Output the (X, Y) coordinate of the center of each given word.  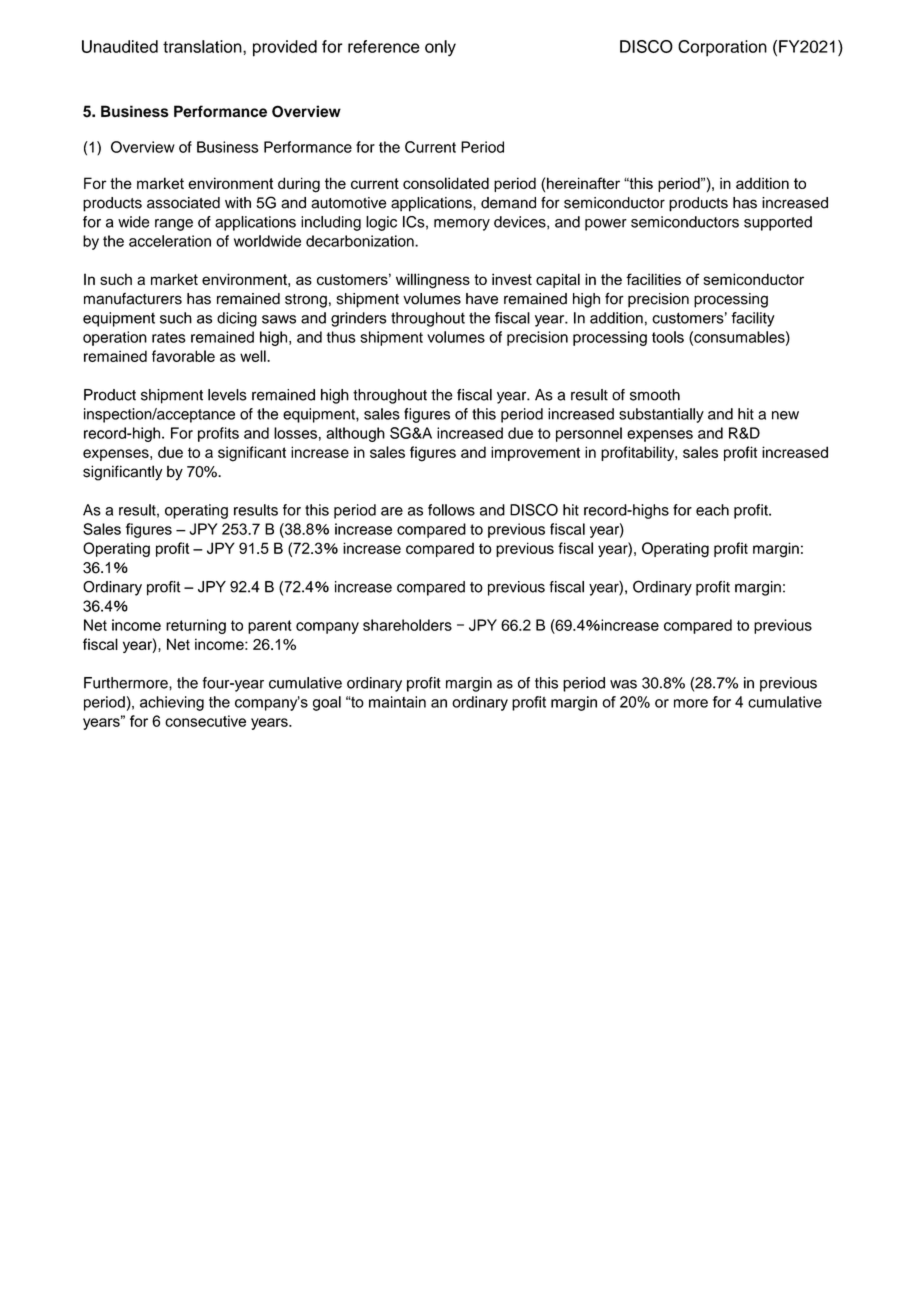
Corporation (722, 48)
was (623, 684)
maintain (397, 702)
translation (203, 46)
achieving (172, 703)
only (440, 48)
